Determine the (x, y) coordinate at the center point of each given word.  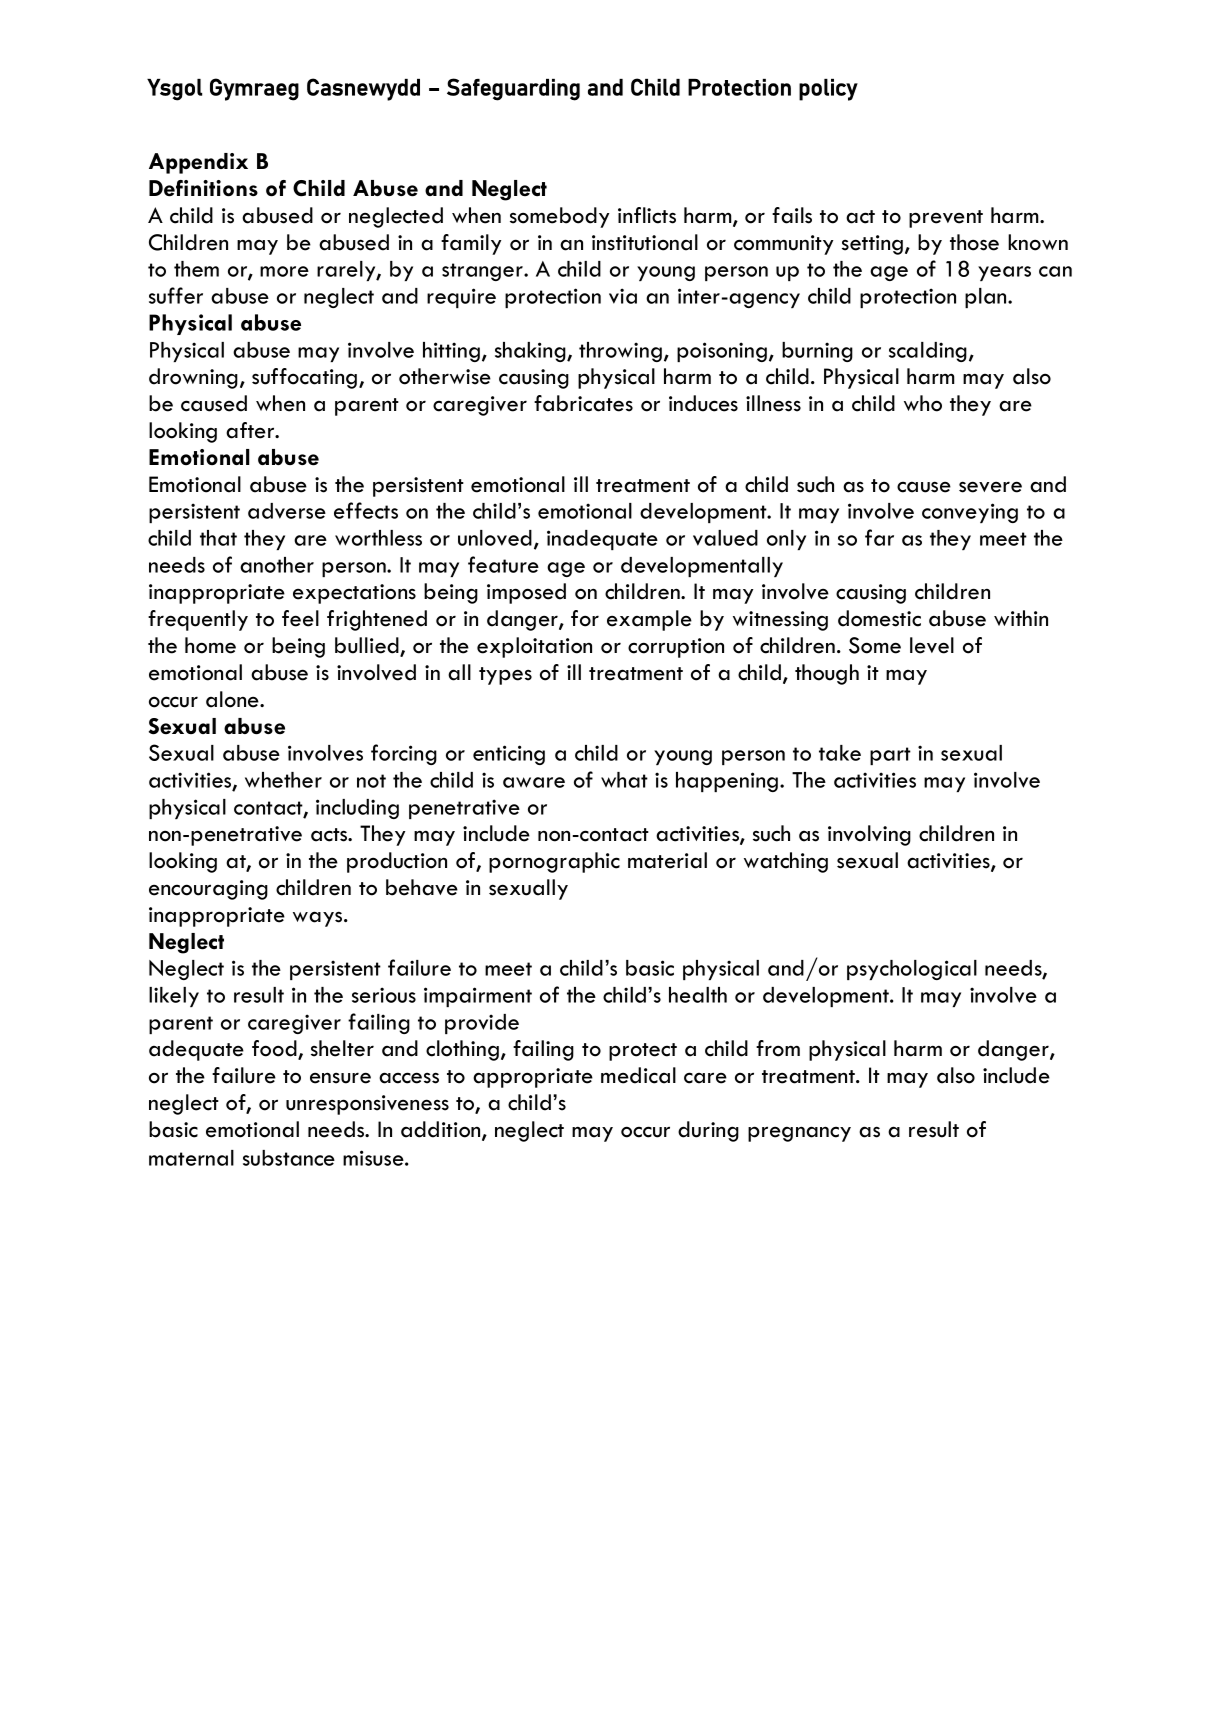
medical (638, 1075)
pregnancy (799, 1134)
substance (289, 1158)
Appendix (198, 163)
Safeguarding (513, 89)
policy (828, 90)
